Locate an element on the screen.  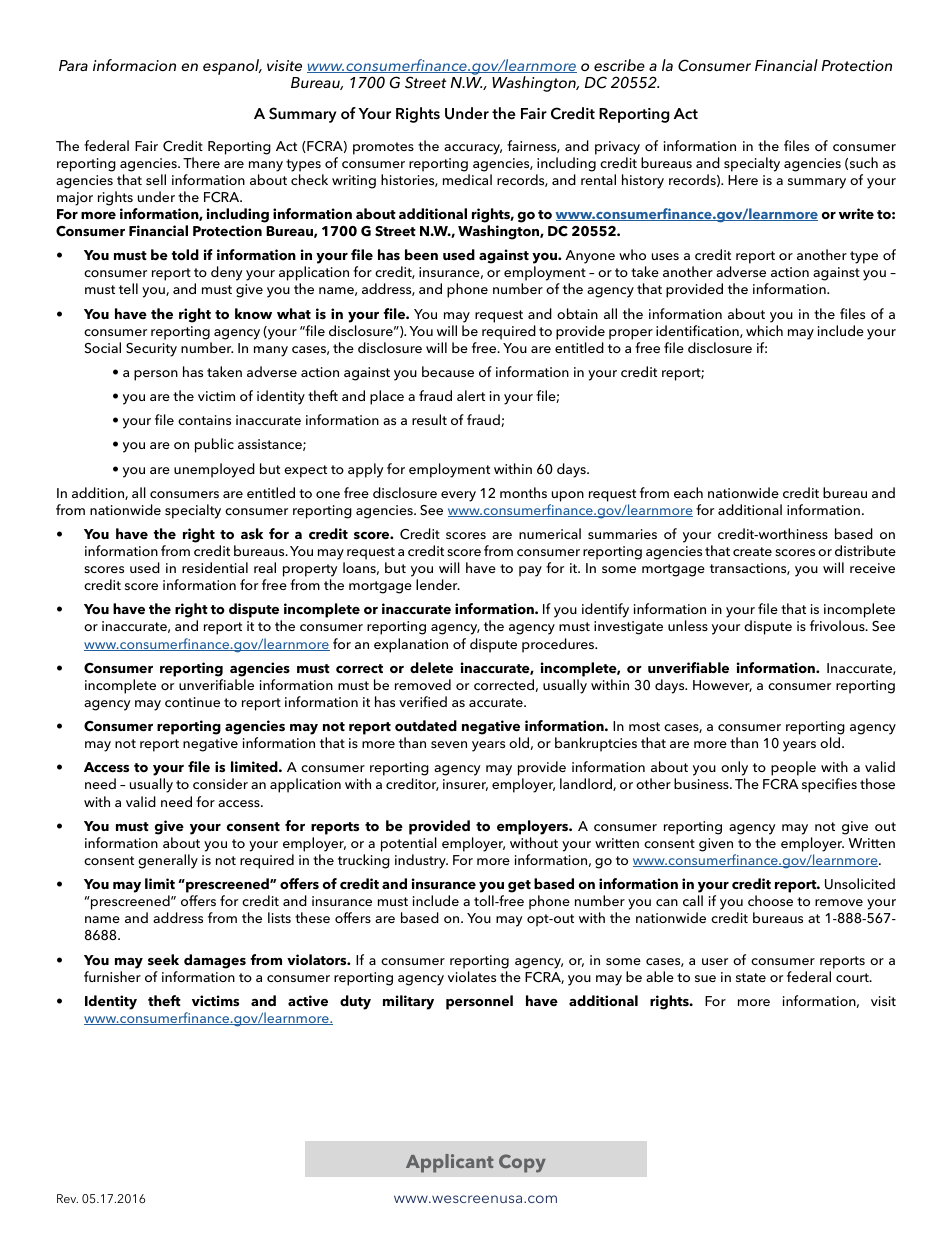
accuracy is located at coordinates (473, 149).
